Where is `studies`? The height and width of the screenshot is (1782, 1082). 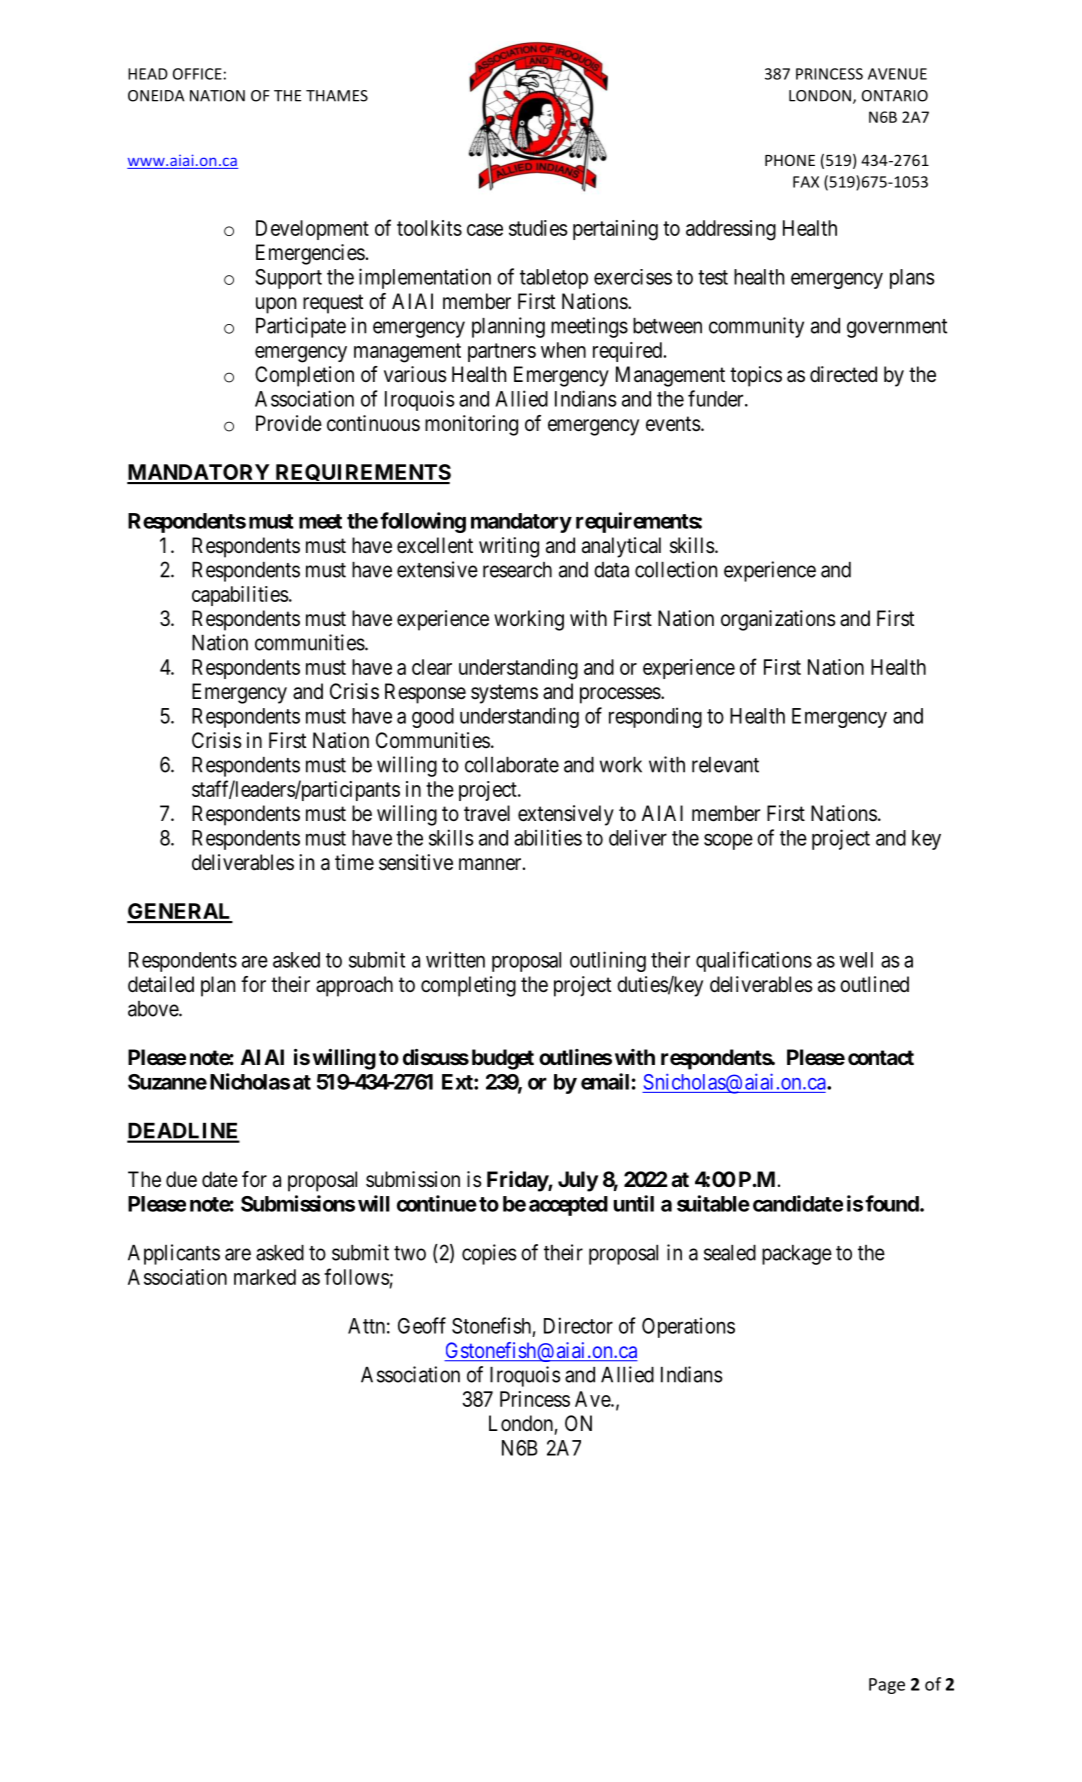 studies is located at coordinates (538, 228).
